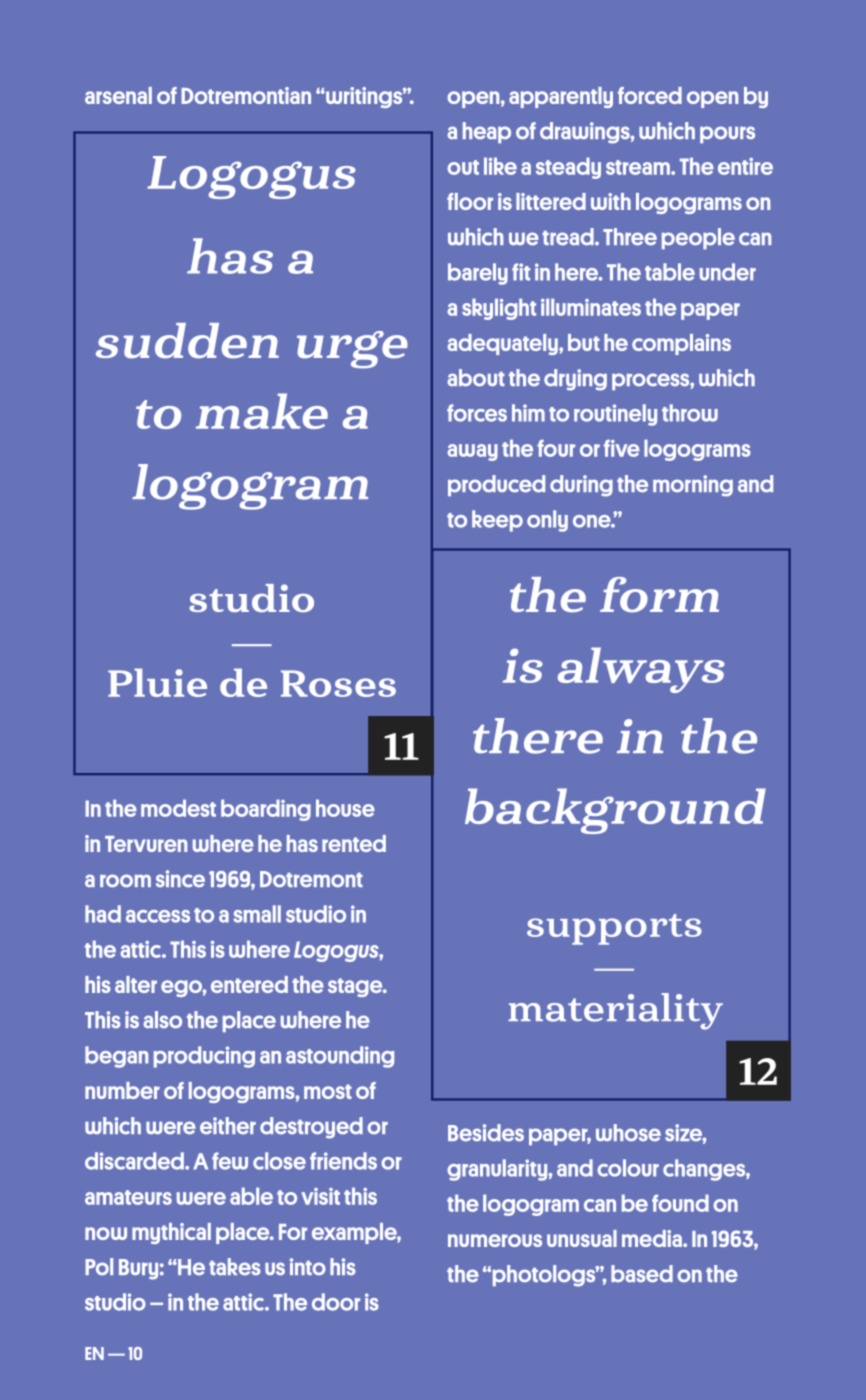  What do you see at coordinates (171, 1233) in the screenshot?
I see `mythical` at bounding box center [171, 1233].
